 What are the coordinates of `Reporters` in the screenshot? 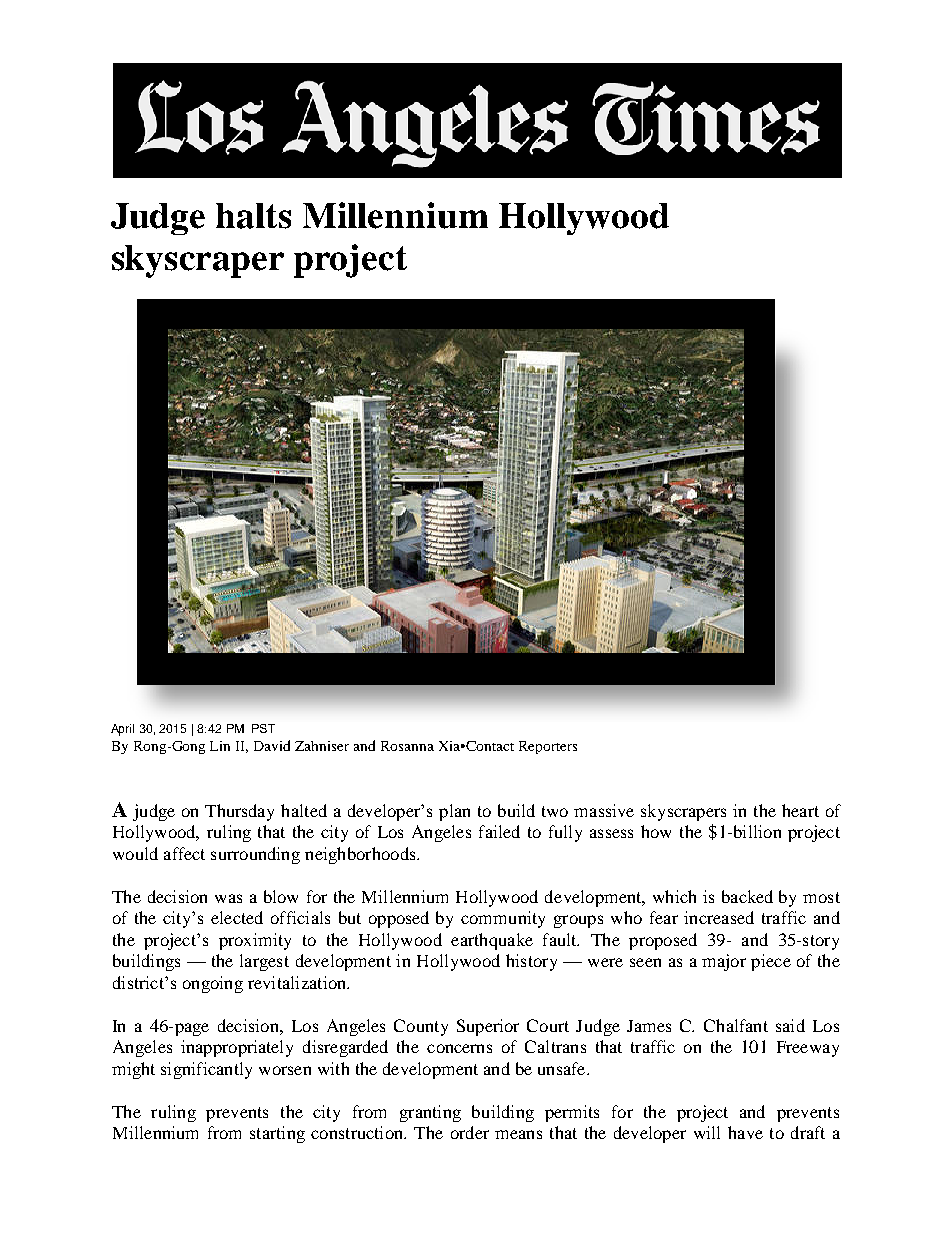 It's located at (548, 747).
